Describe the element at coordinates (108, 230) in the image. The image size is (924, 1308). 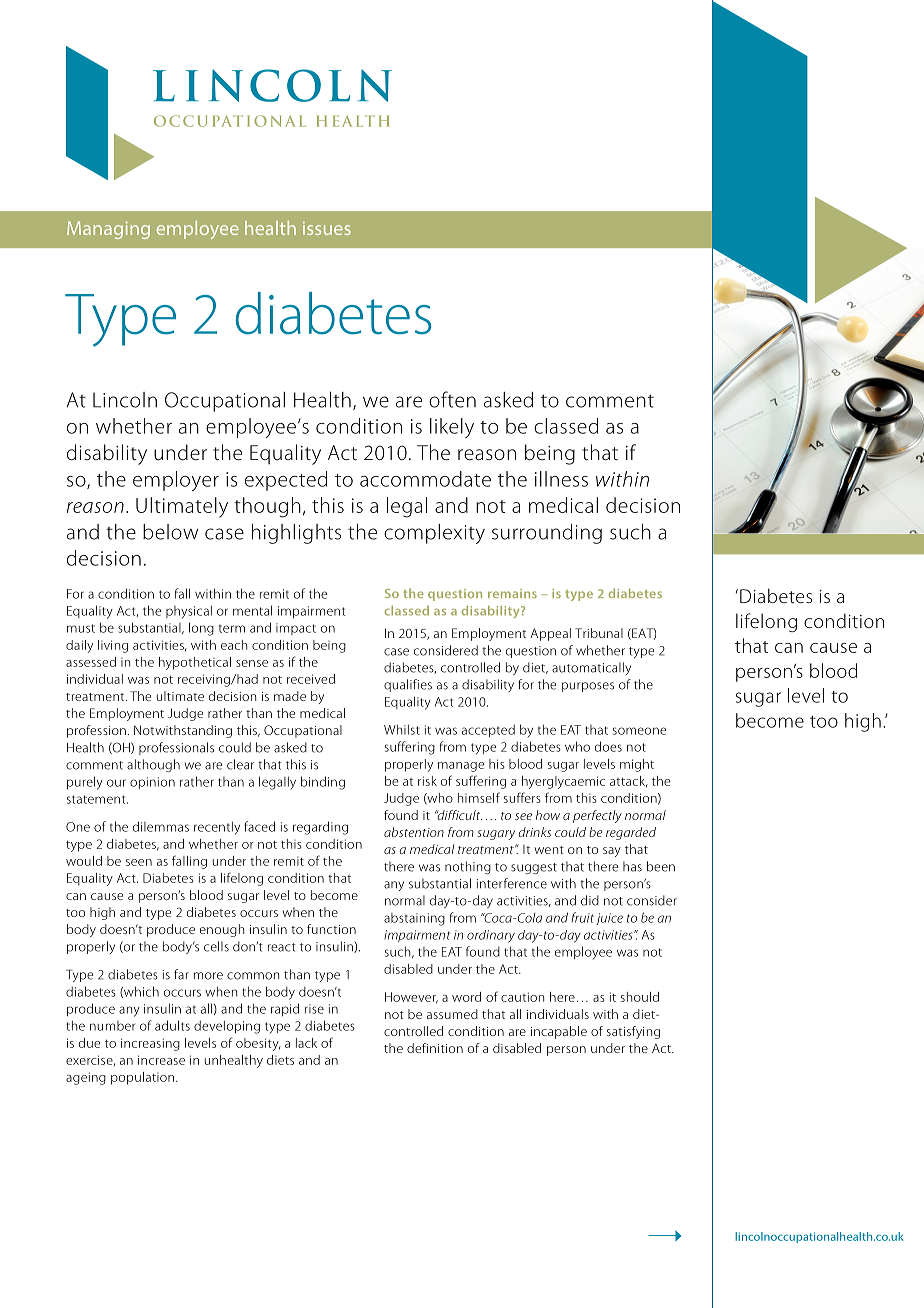
I see `Managing` at that location.
